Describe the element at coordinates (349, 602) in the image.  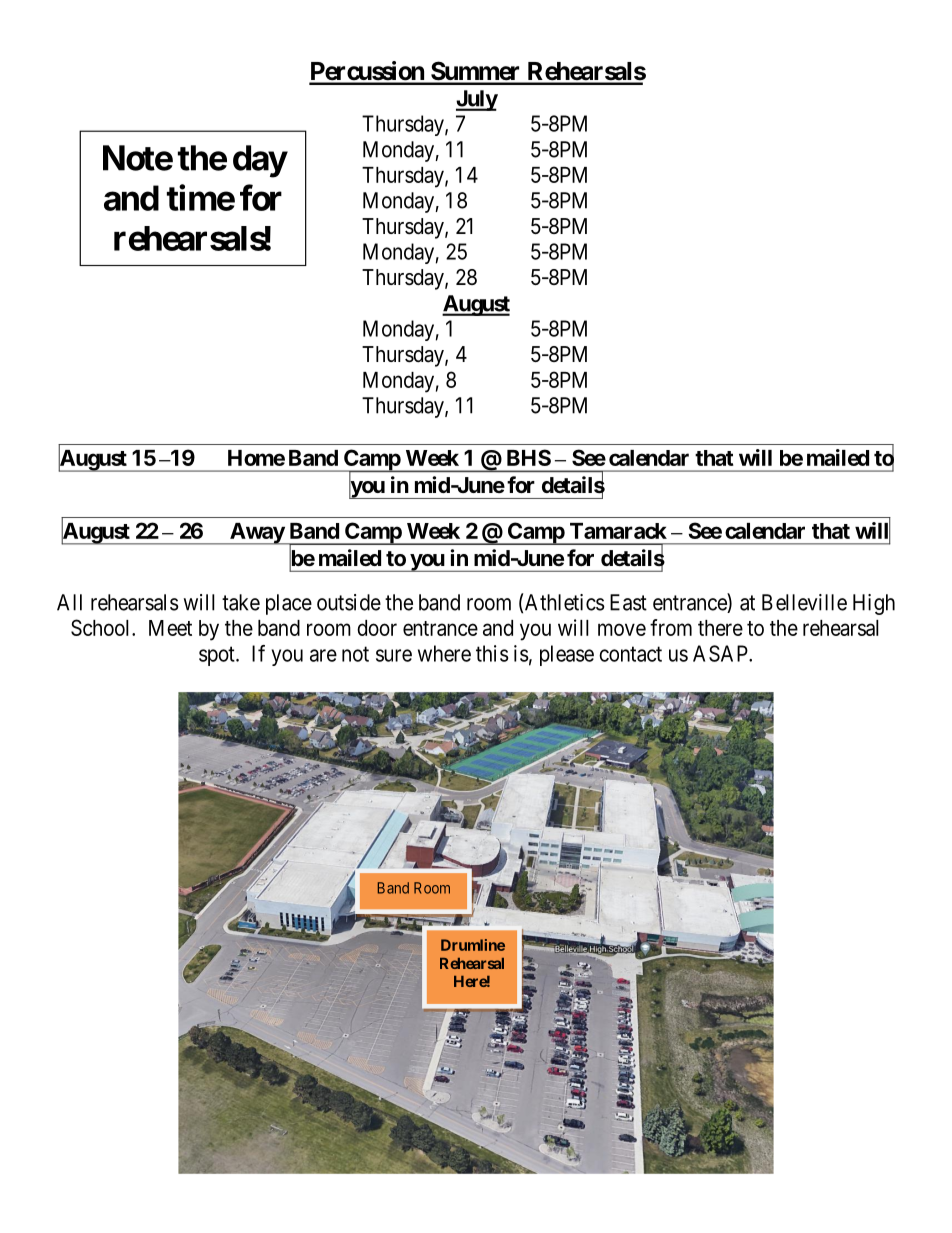
I see `outside` at that location.
